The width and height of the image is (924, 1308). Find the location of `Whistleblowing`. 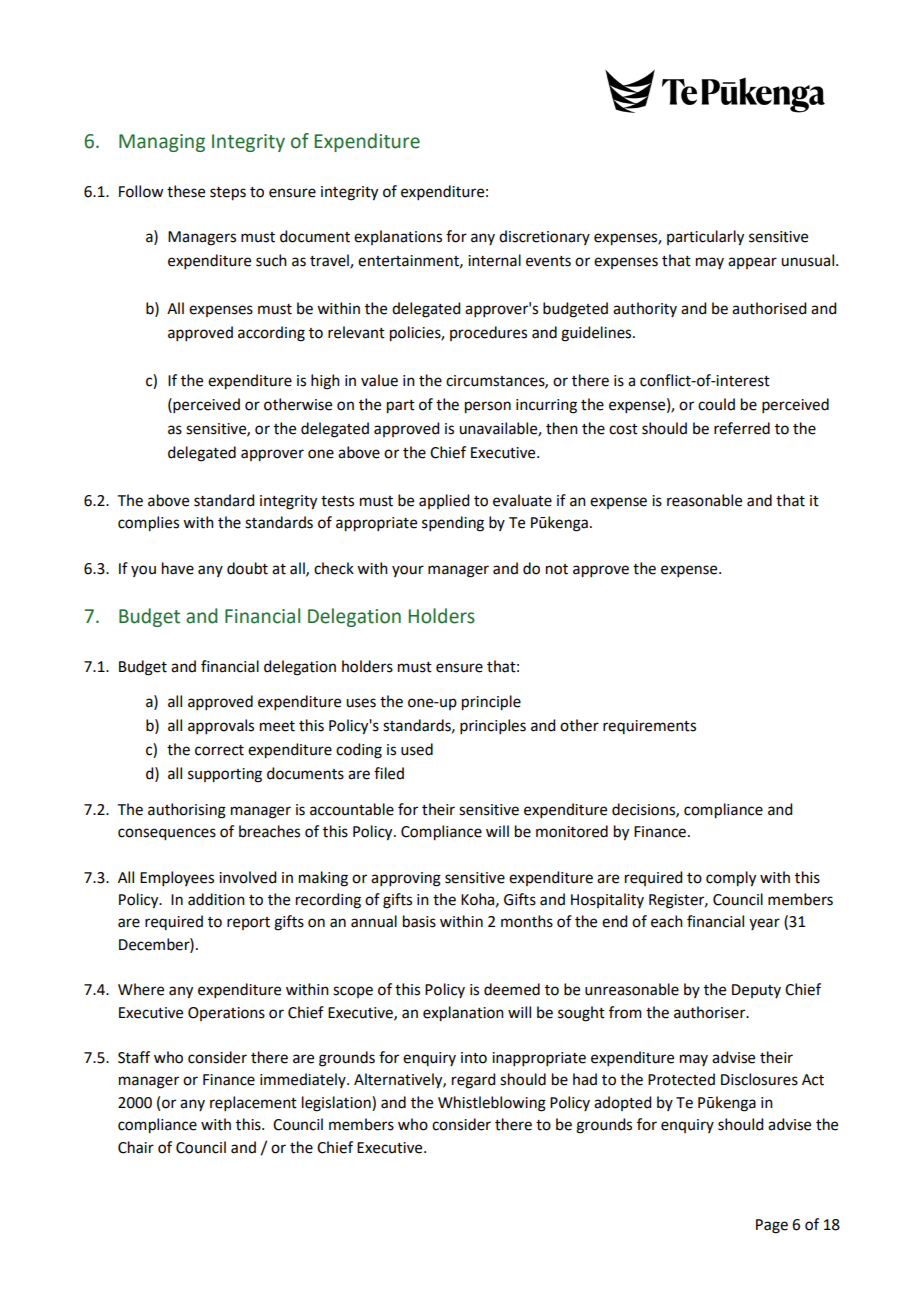

Whistleblowing is located at coordinates (492, 1104).
